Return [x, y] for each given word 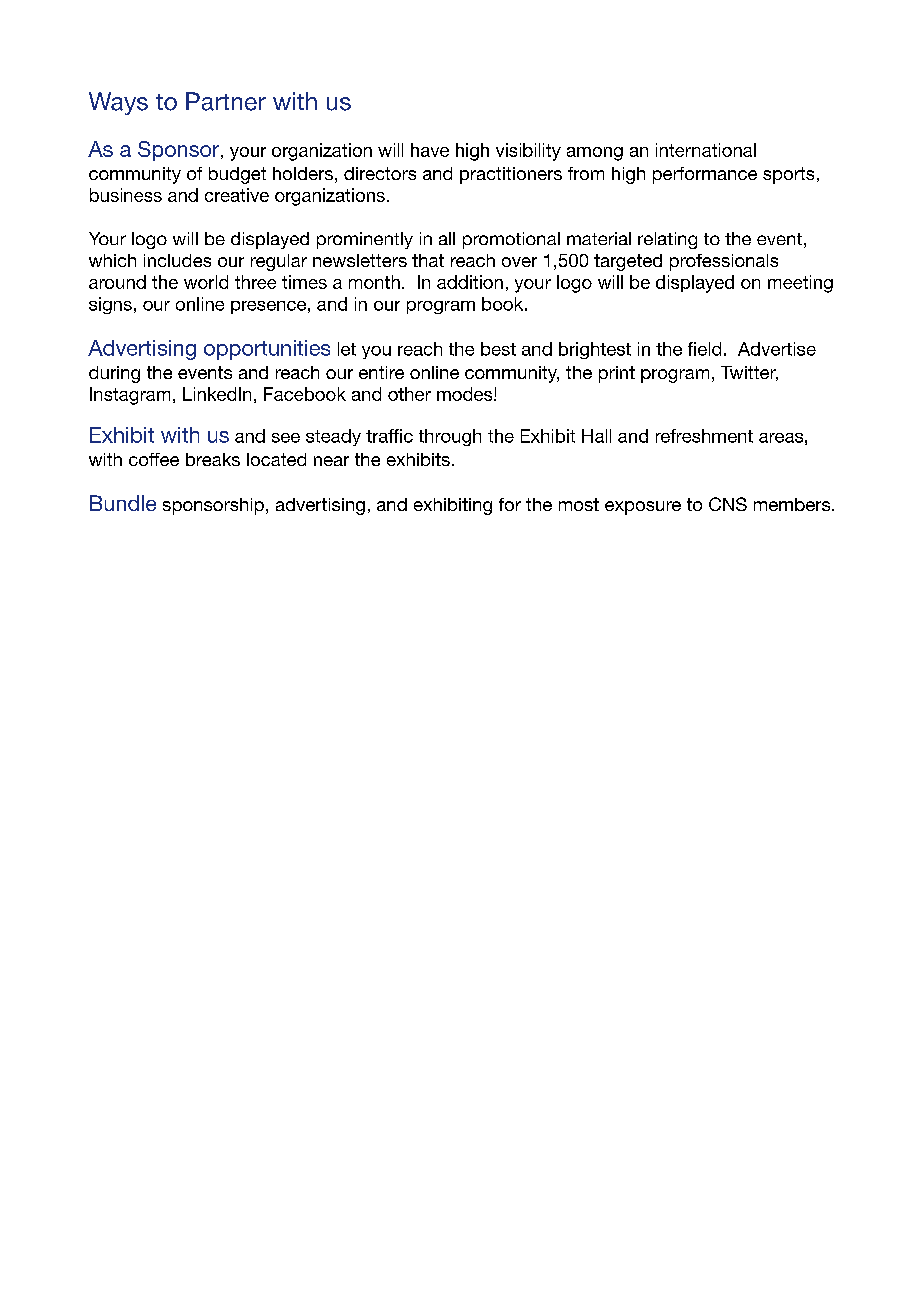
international [706, 150]
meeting [800, 284]
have [430, 150]
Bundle [123, 503]
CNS [728, 504]
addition [470, 282]
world [206, 282]
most [579, 504]
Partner [226, 101]
